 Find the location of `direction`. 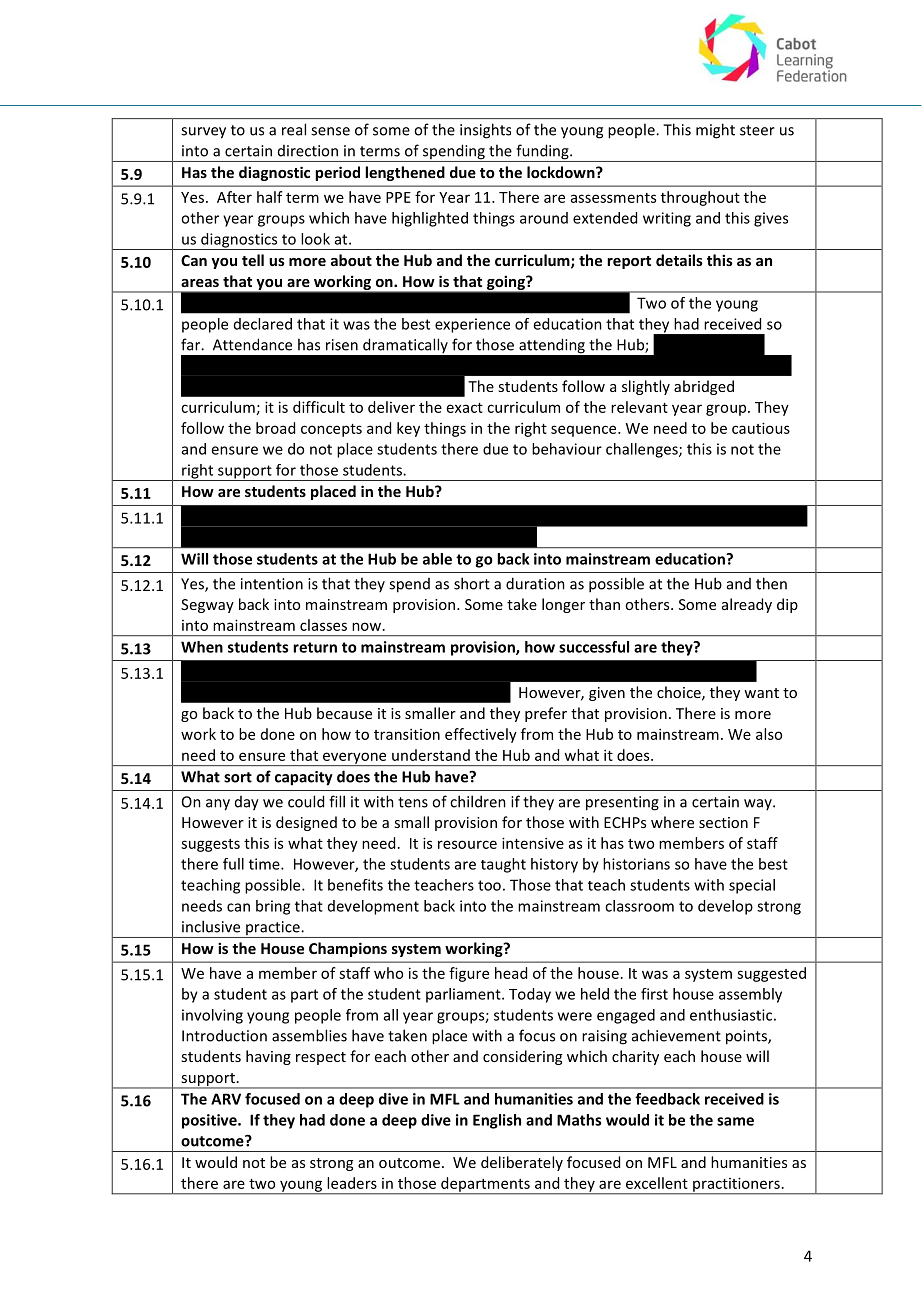

direction is located at coordinates (308, 151).
